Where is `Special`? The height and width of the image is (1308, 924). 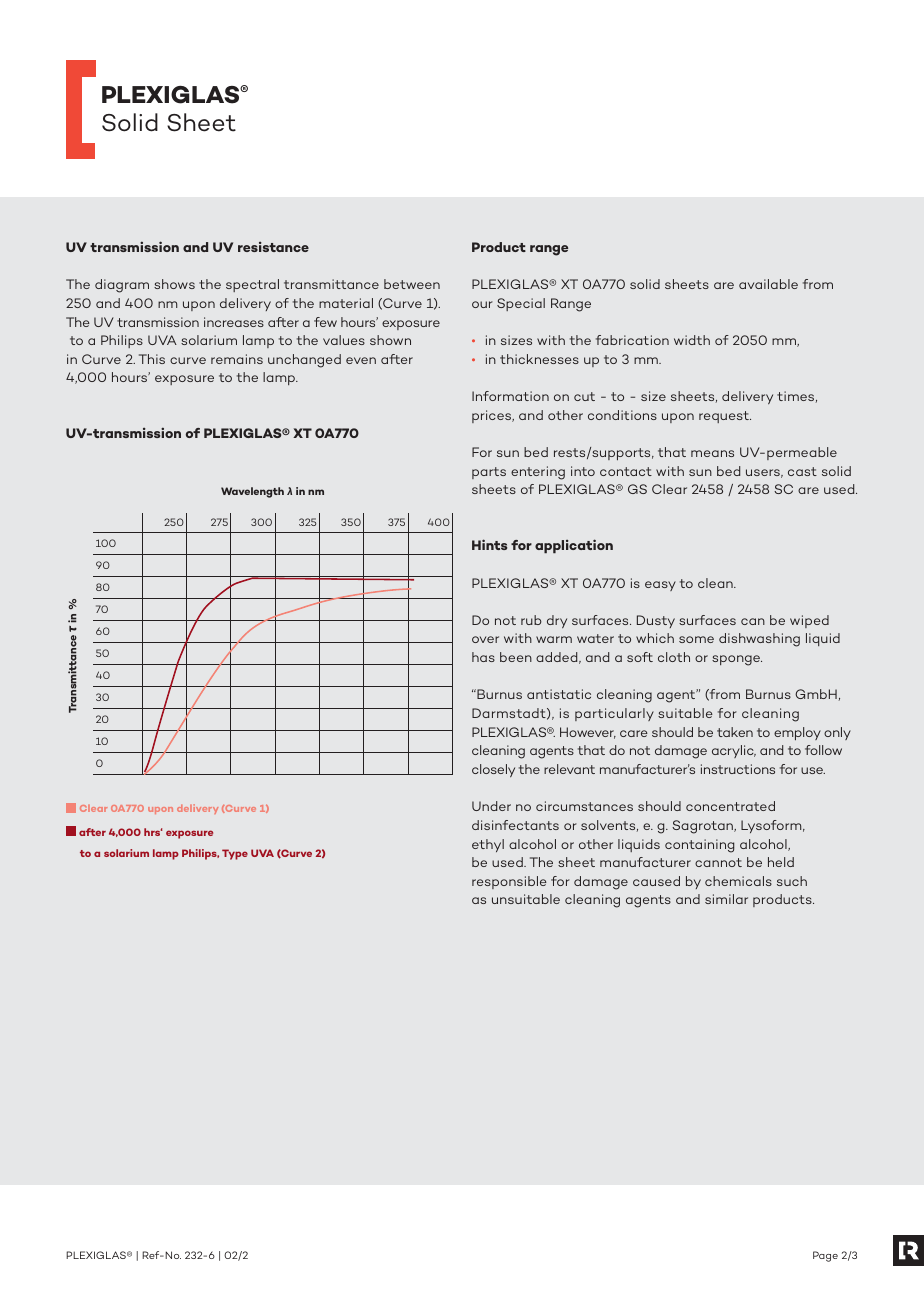
Special is located at coordinates (521, 304).
